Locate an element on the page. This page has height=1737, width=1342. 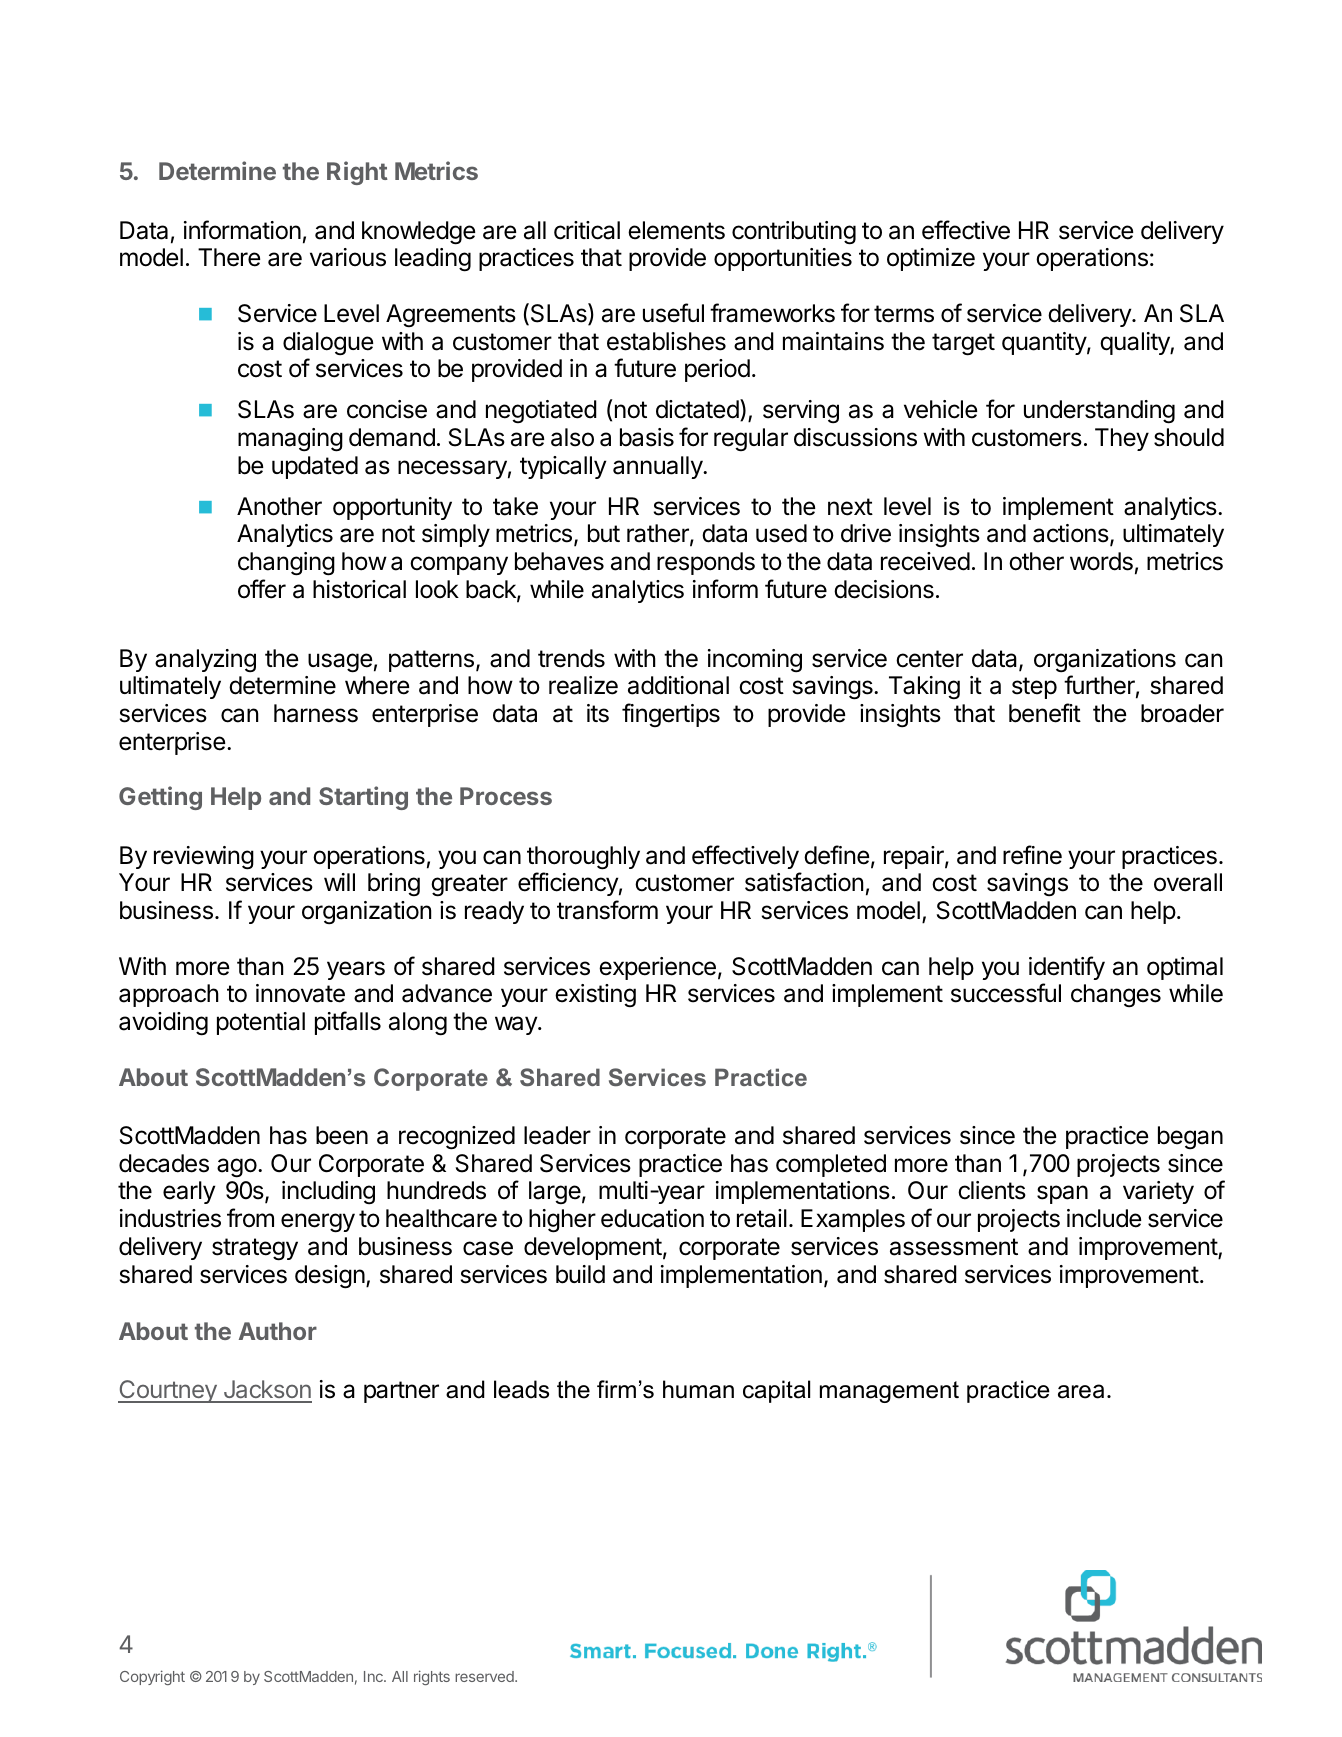
build is located at coordinates (580, 1274).
